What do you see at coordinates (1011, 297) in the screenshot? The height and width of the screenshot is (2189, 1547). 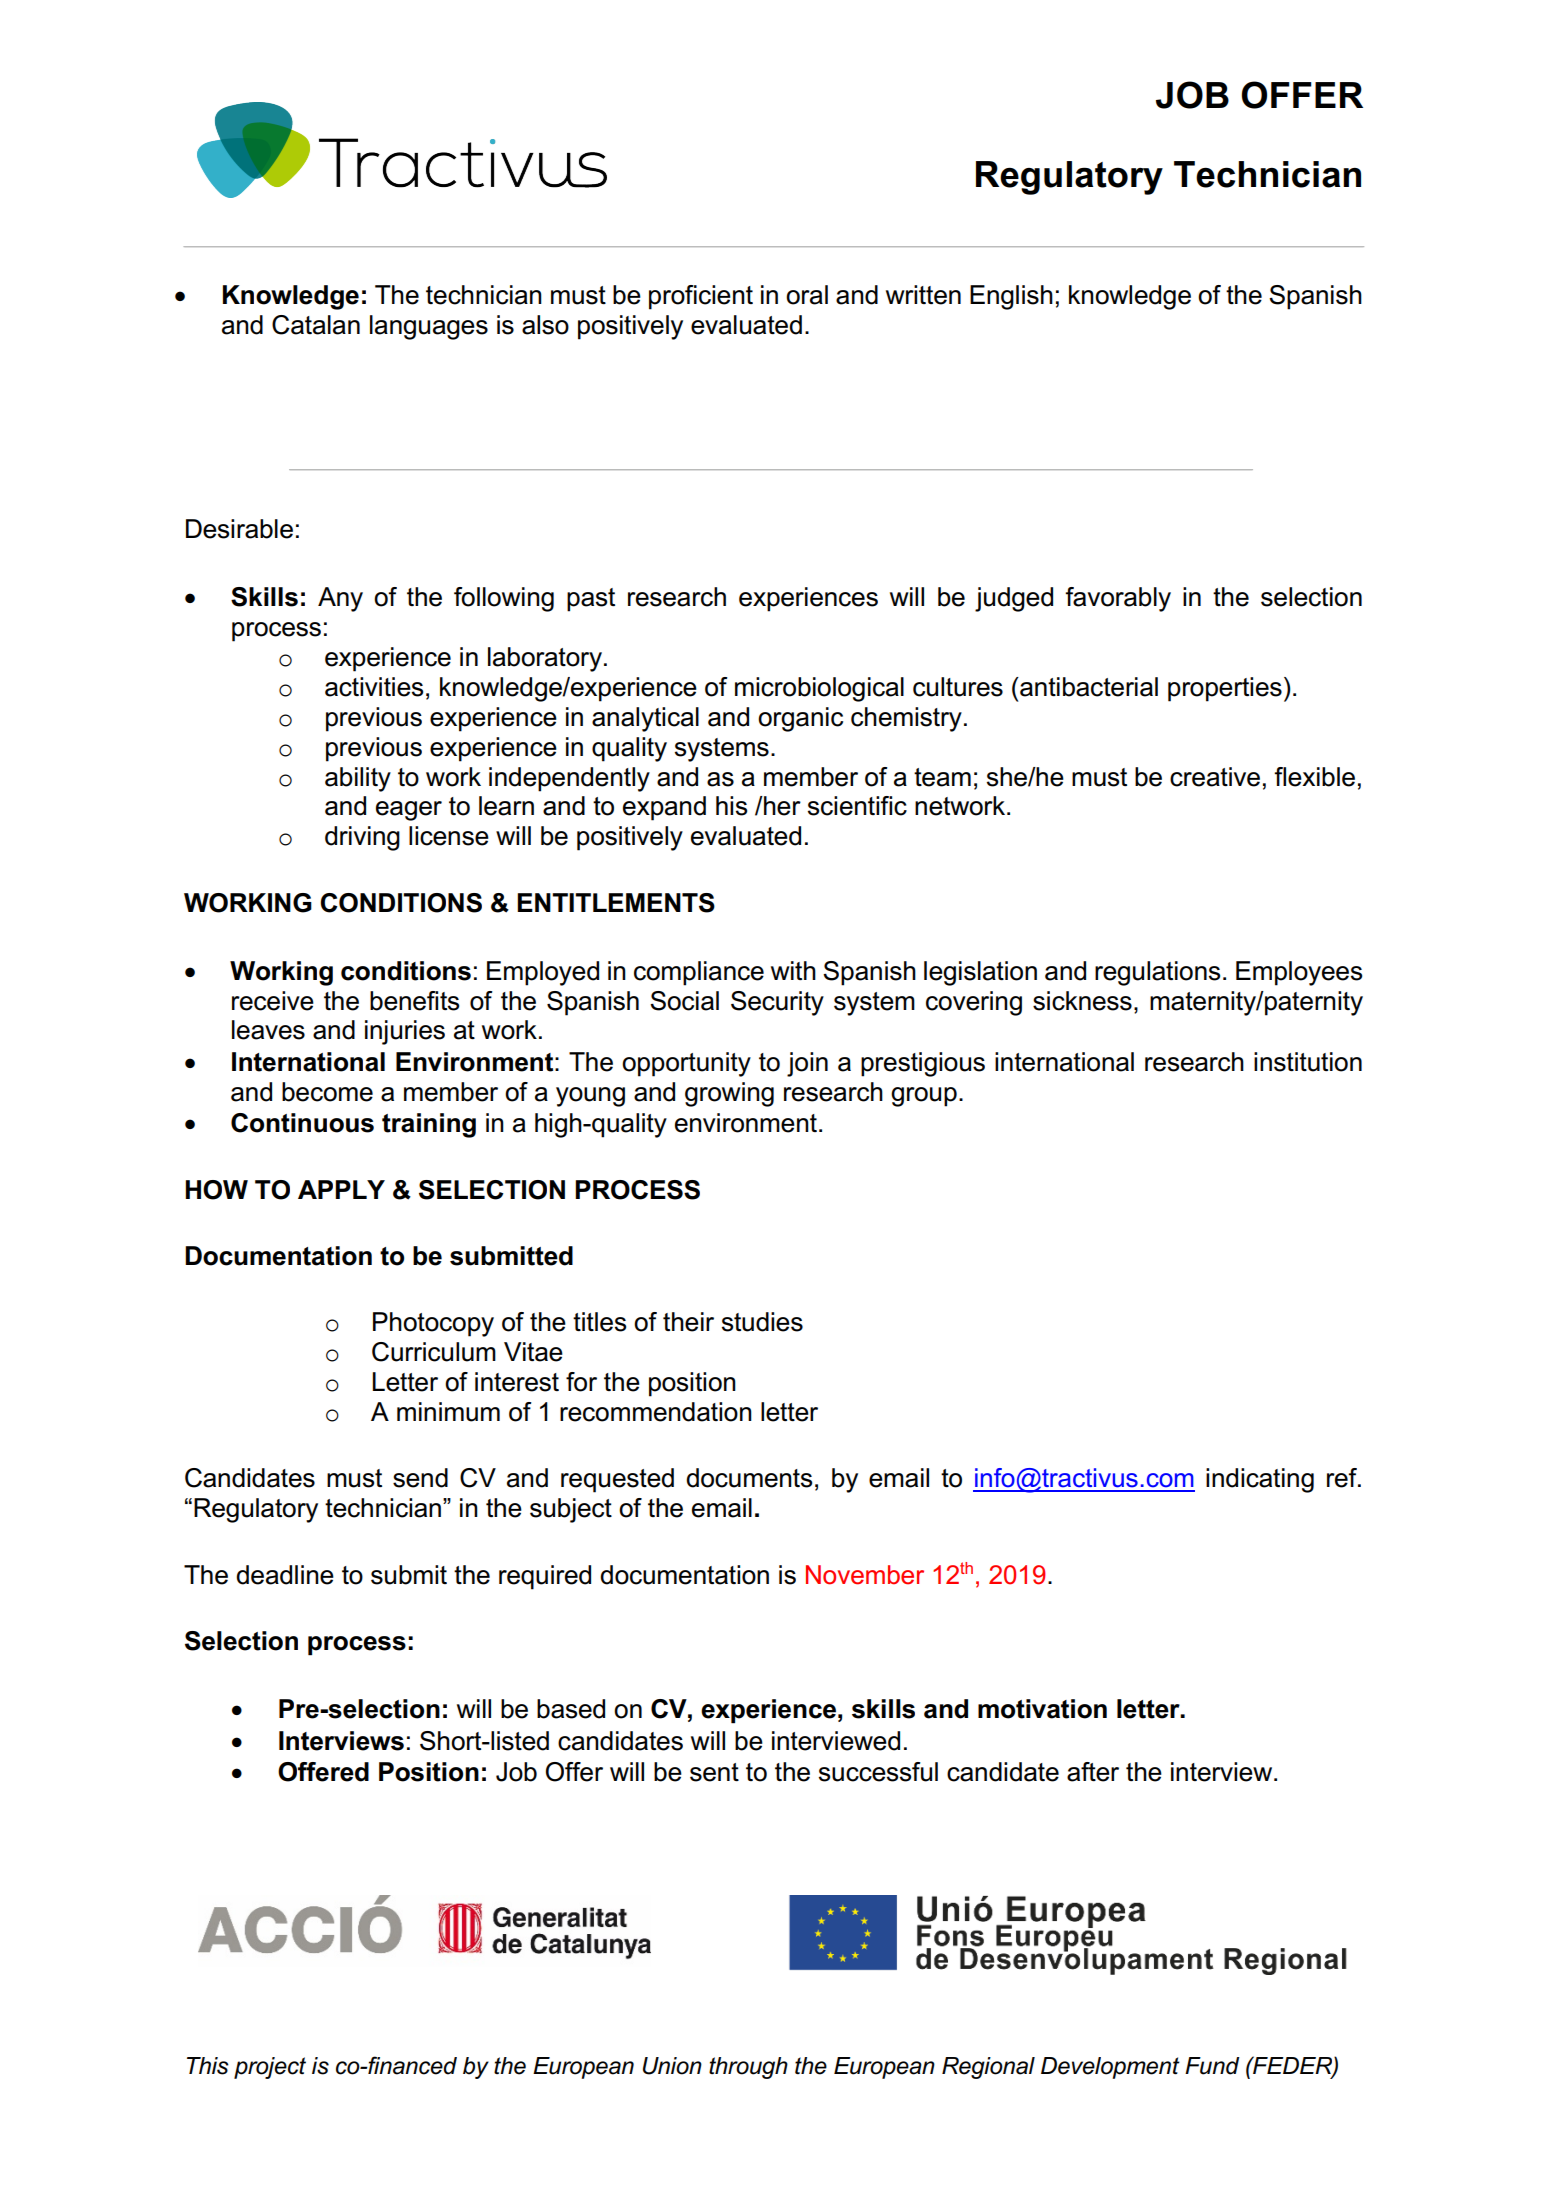 I see `English` at bounding box center [1011, 297].
